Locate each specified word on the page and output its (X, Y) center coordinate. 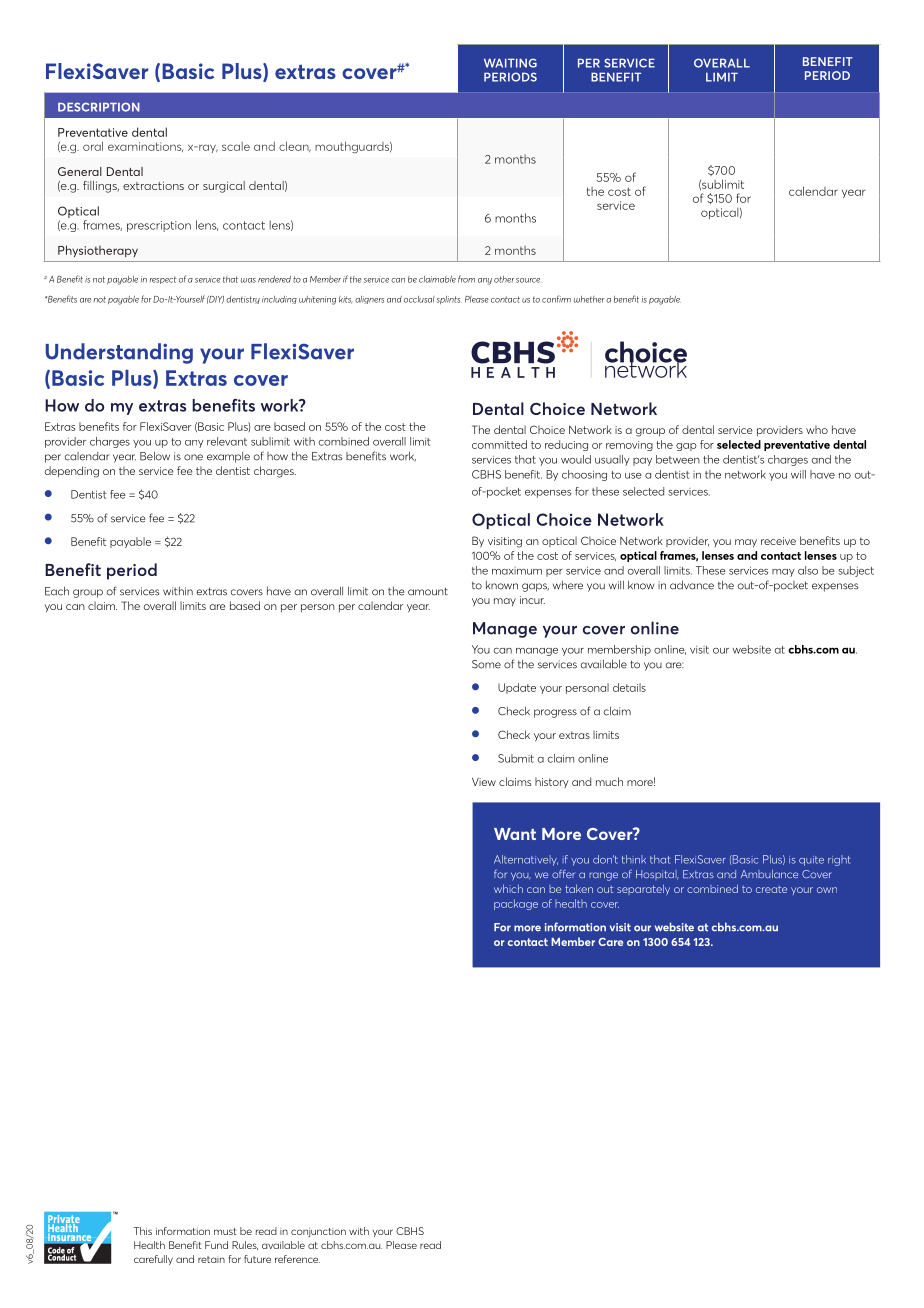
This (143, 1231)
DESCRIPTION (99, 107)
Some (486, 664)
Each (57, 591)
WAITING (510, 63)
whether (589, 299)
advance (692, 585)
